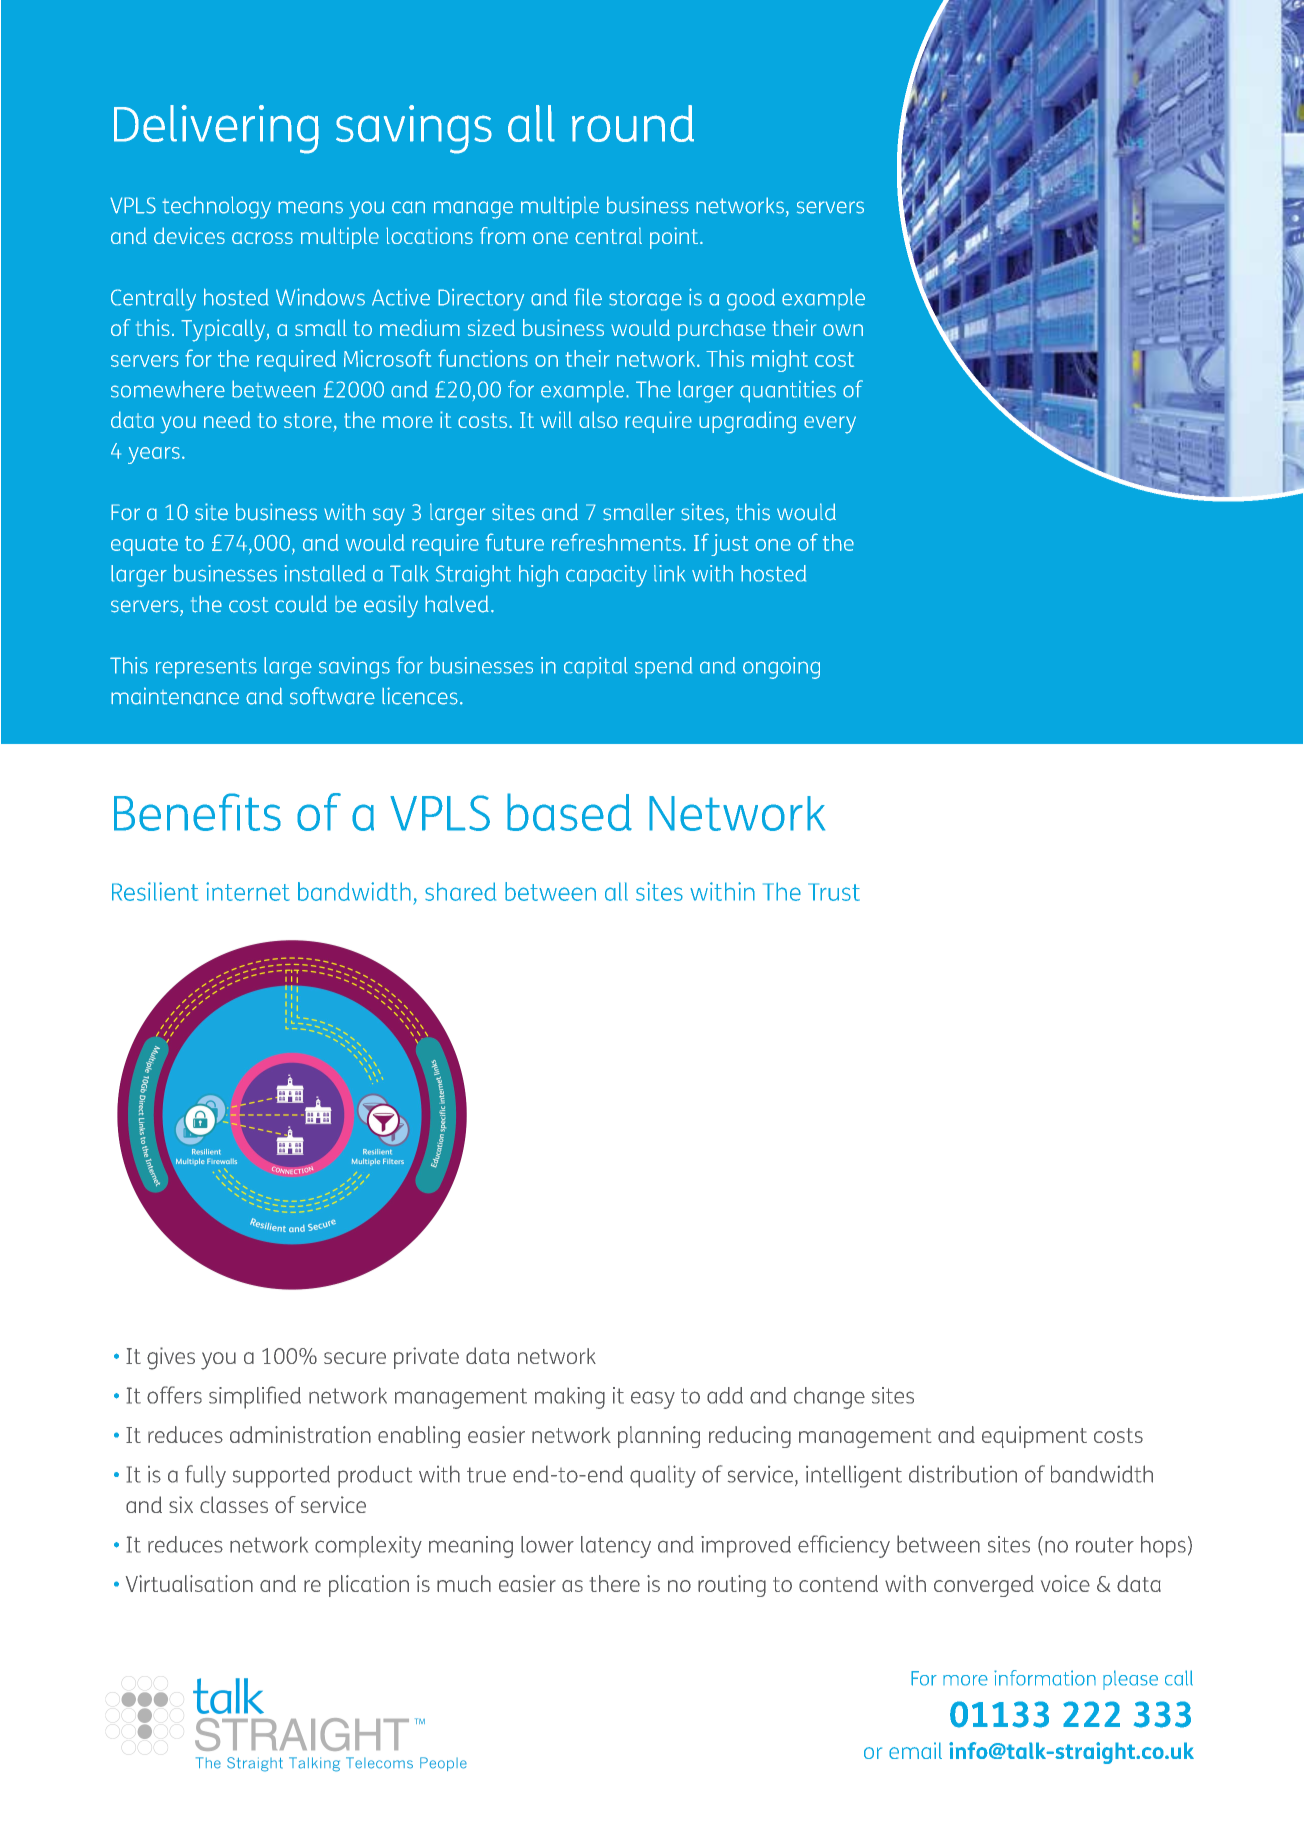  Describe the element at coordinates (310, 207) in the screenshot. I see `means` at that location.
